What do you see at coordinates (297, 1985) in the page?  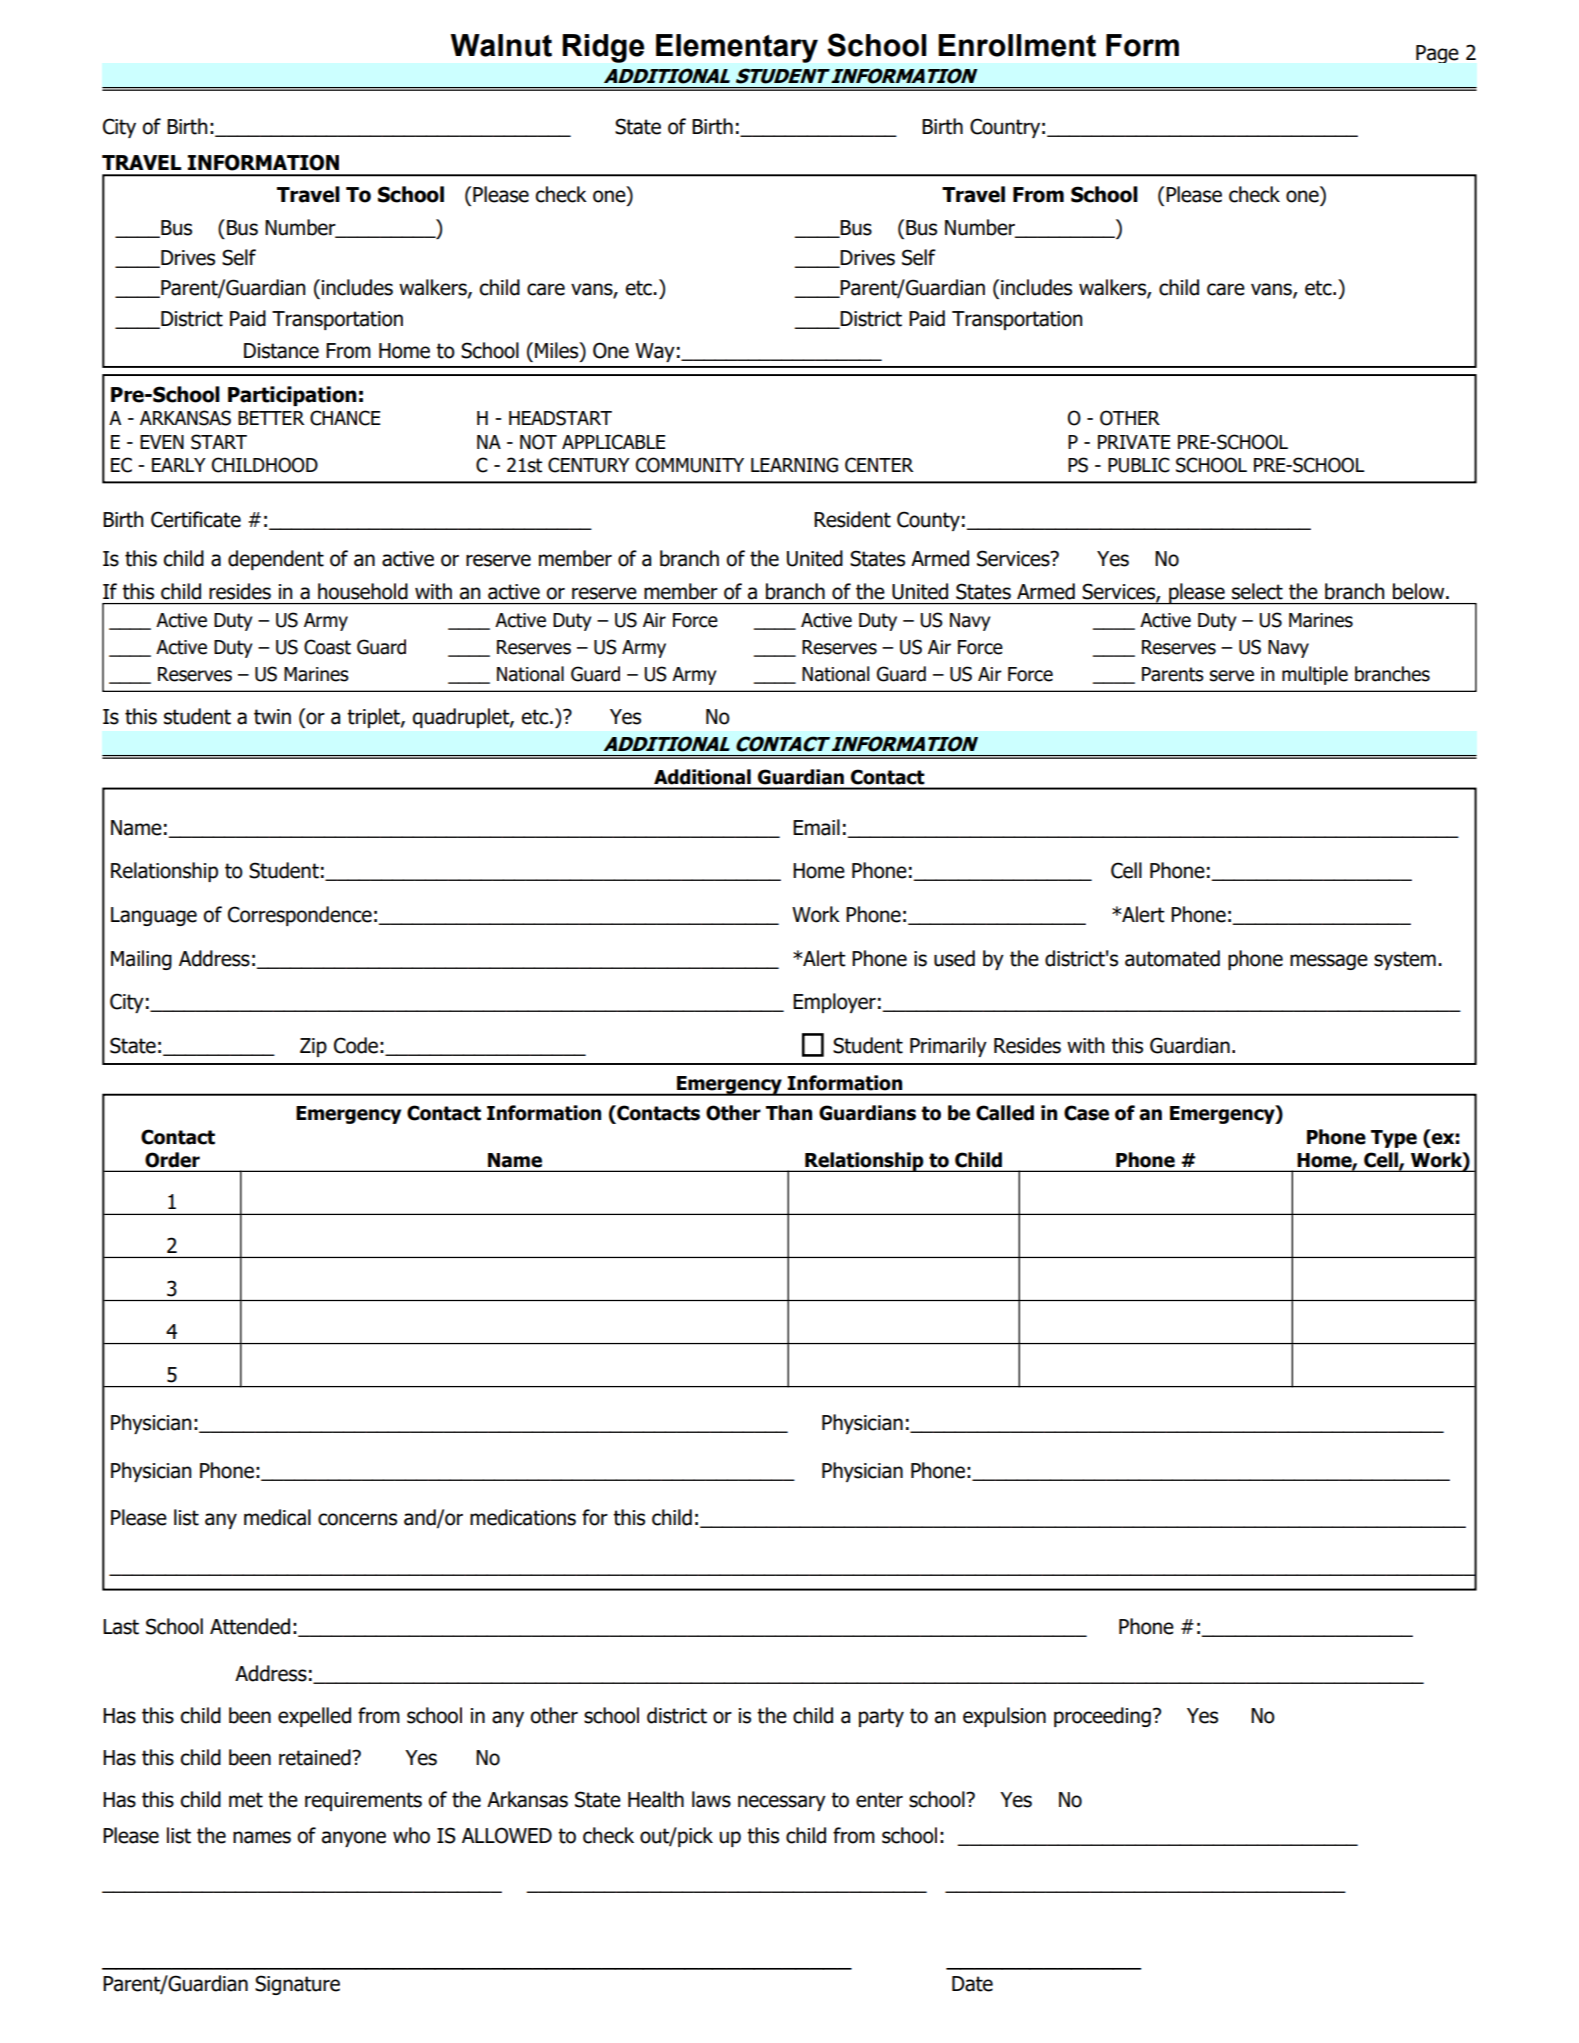 I see `Signature` at bounding box center [297, 1985].
